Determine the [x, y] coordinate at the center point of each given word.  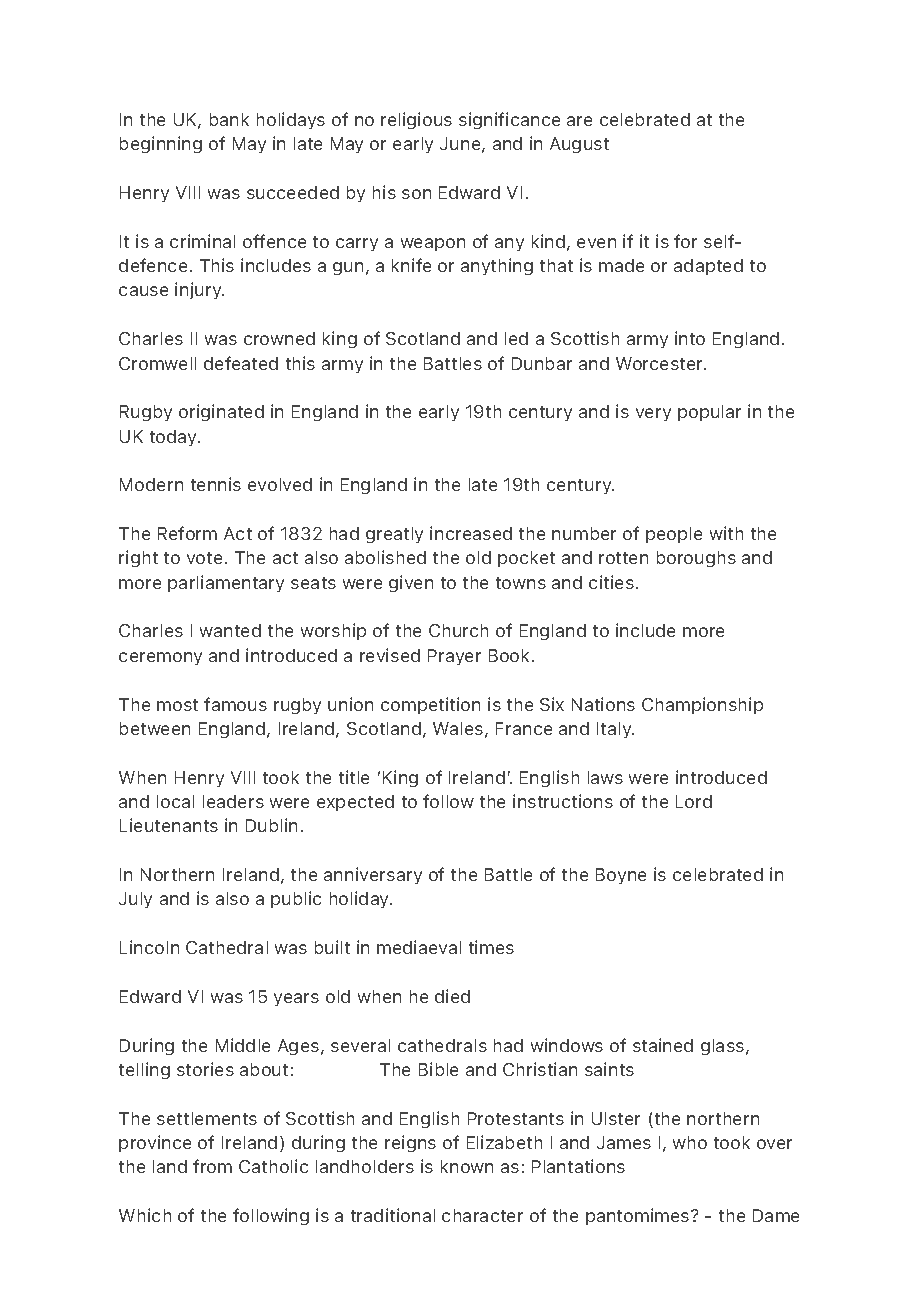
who [690, 1142]
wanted [230, 630]
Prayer [454, 657]
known [467, 1166]
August [579, 145]
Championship [702, 705]
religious [416, 120]
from [212, 1166]
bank [229, 119]
